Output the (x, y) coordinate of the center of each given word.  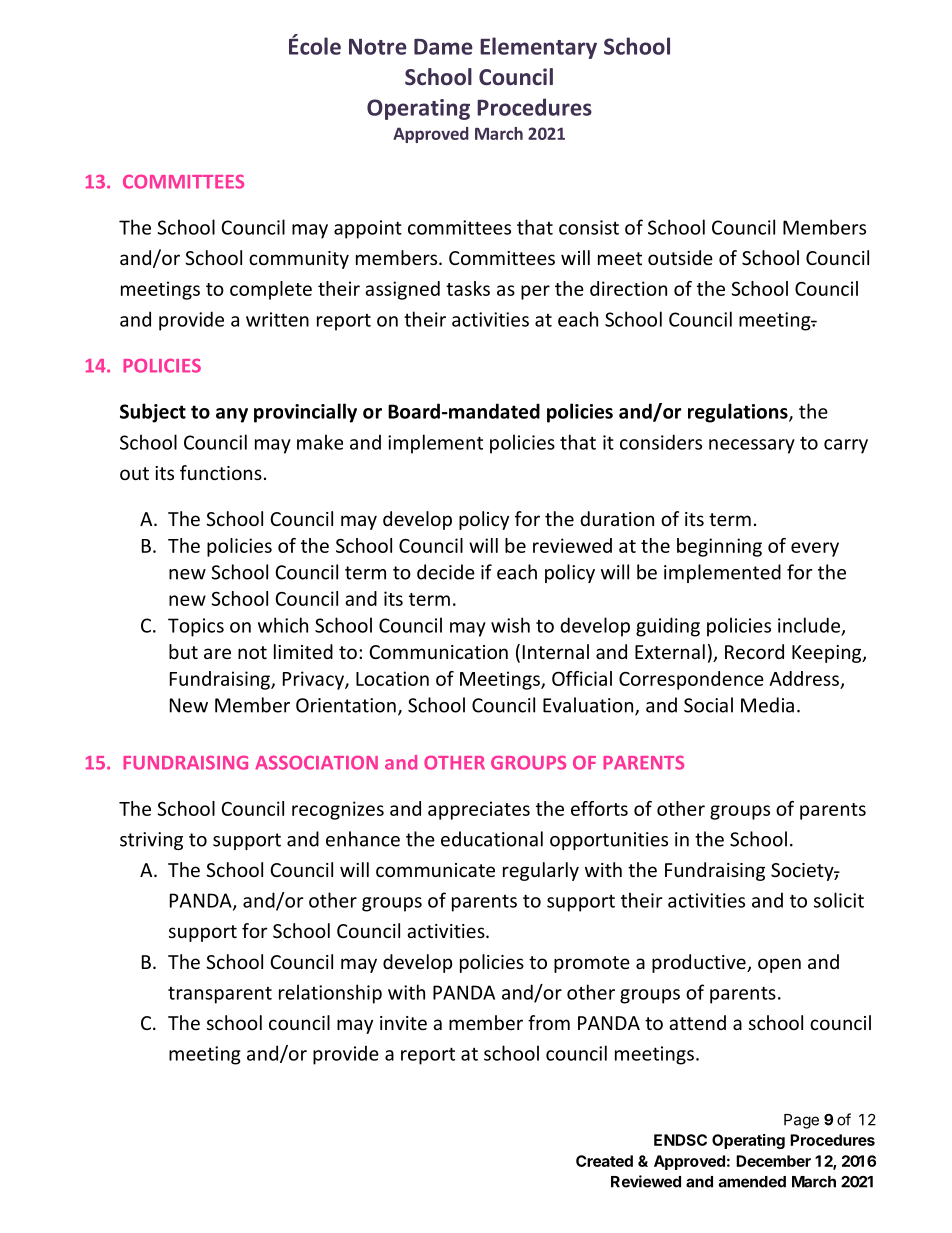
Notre (378, 46)
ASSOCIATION (316, 762)
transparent (220, 995)
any (232, 415)
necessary (752, 446)
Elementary (538, 48)
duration (617, 518)
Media (767, 705)
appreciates (479, 810)
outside (680, 257)
